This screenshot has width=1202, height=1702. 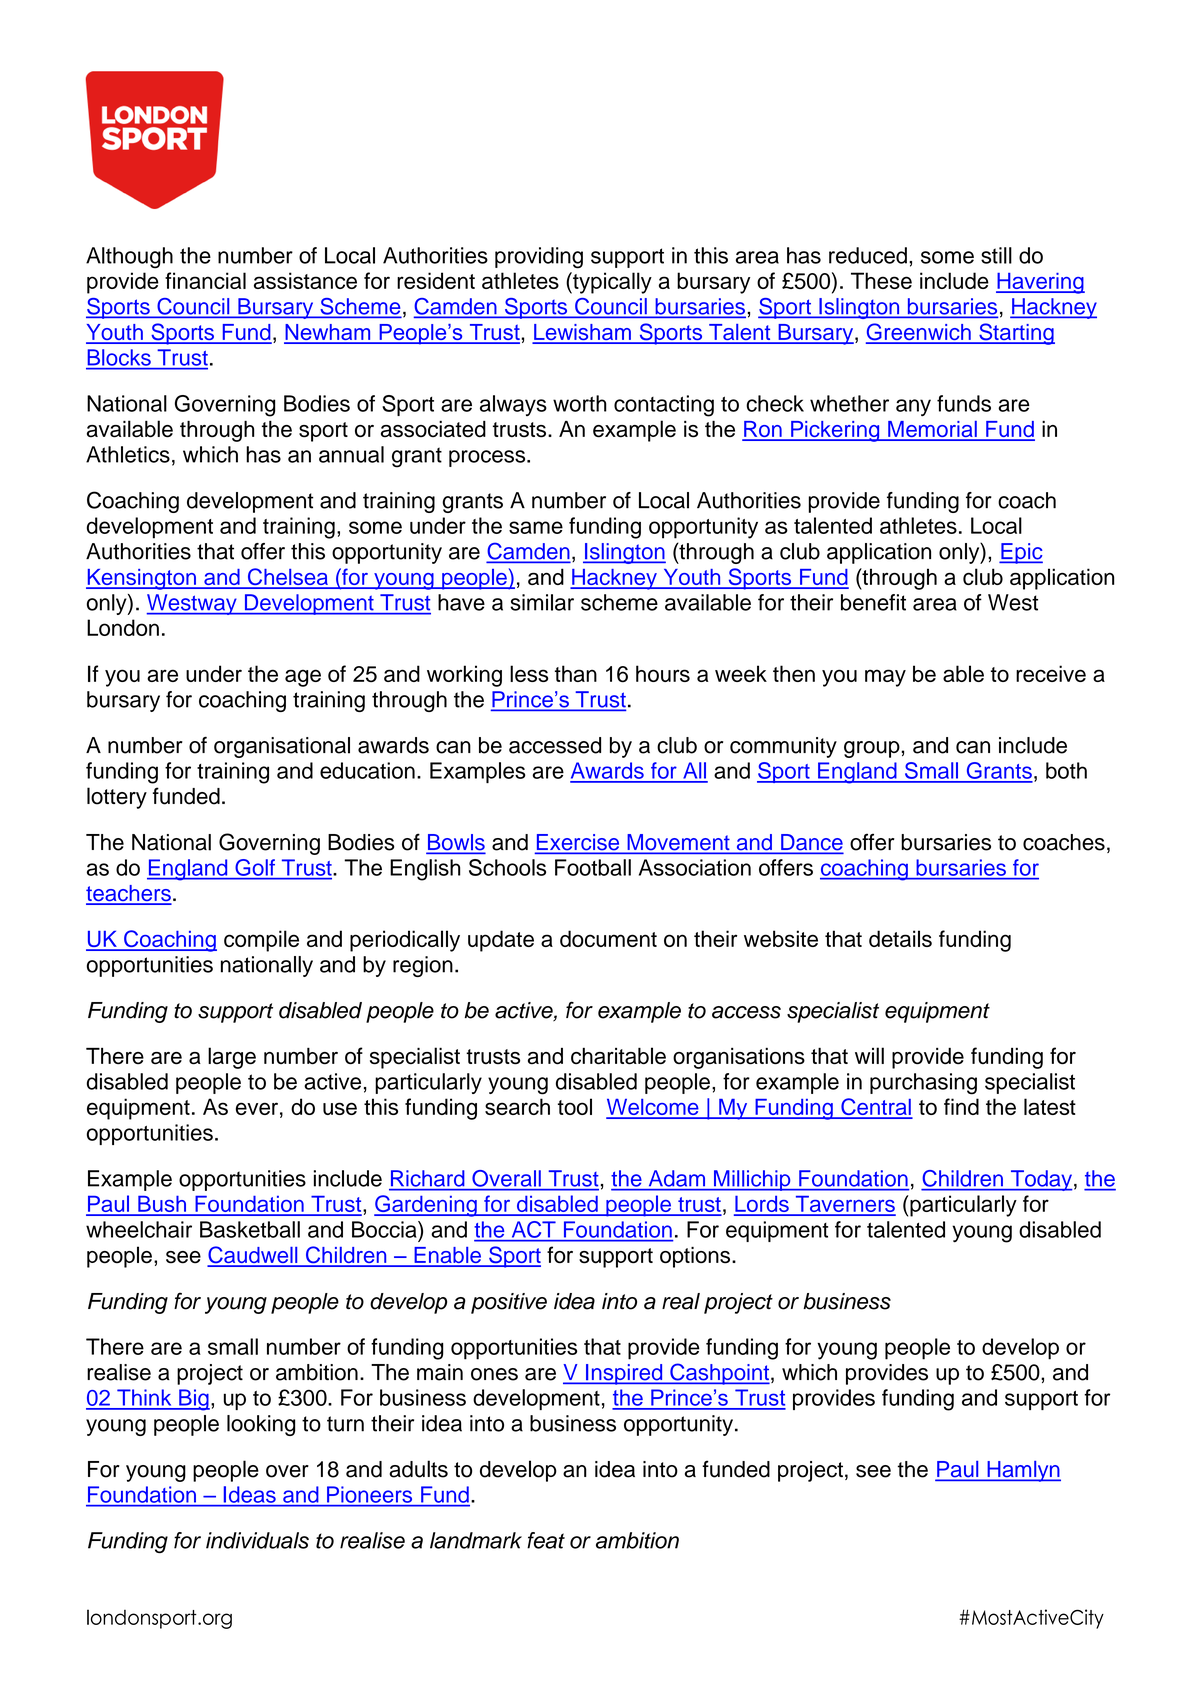 What do you see at coordinates (900, 938) in the screenshot?
I see `details` at bounding box center [900, 938].
